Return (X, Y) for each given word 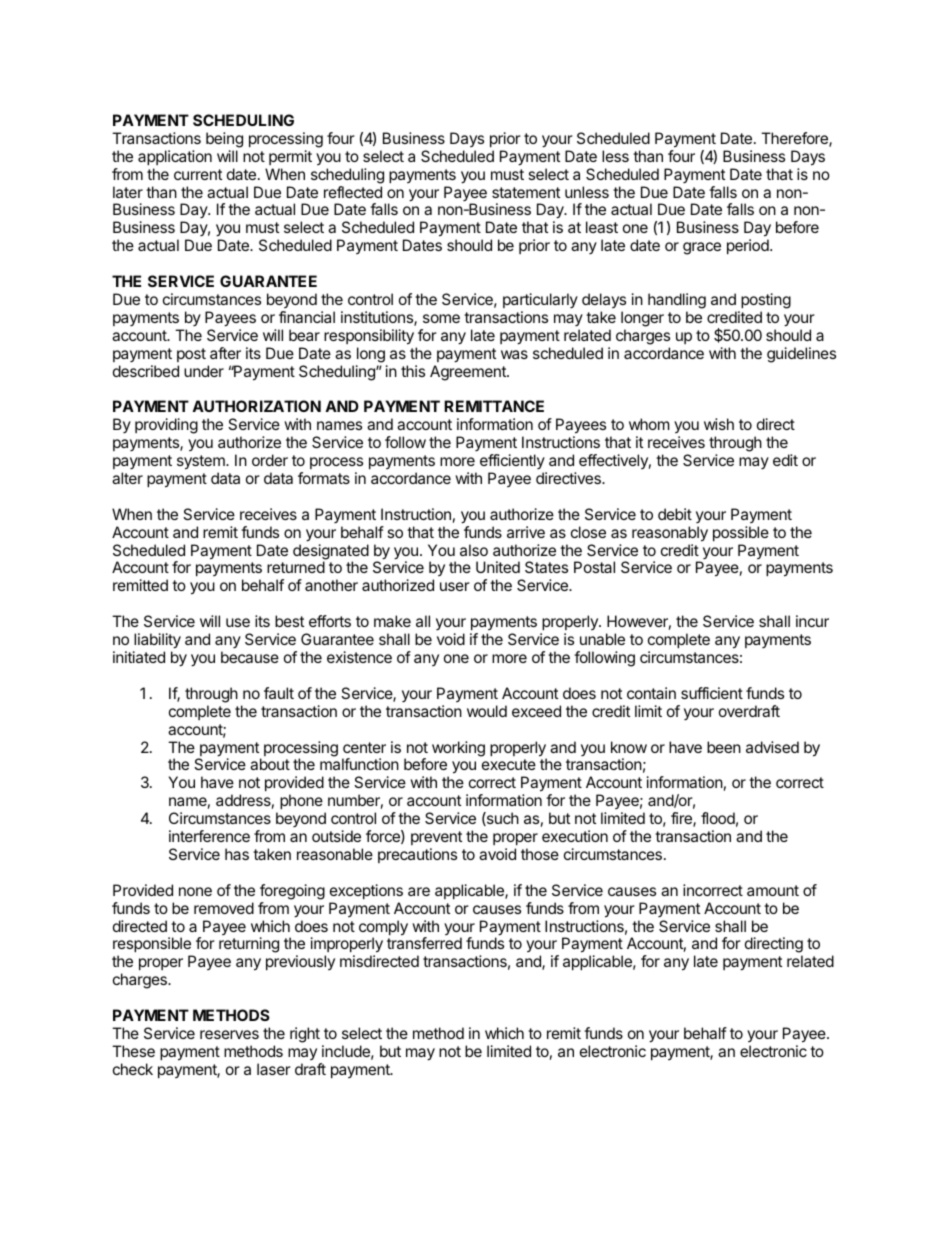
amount (773, 890)
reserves (229, 1034)
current (198, 174)
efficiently (512, 461)
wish (719, 424)
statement (526, 192)
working (458, 749)
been (724, 747)
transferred (424, 943)
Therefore (795, 139)
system (202, 462)
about (270, 764)
